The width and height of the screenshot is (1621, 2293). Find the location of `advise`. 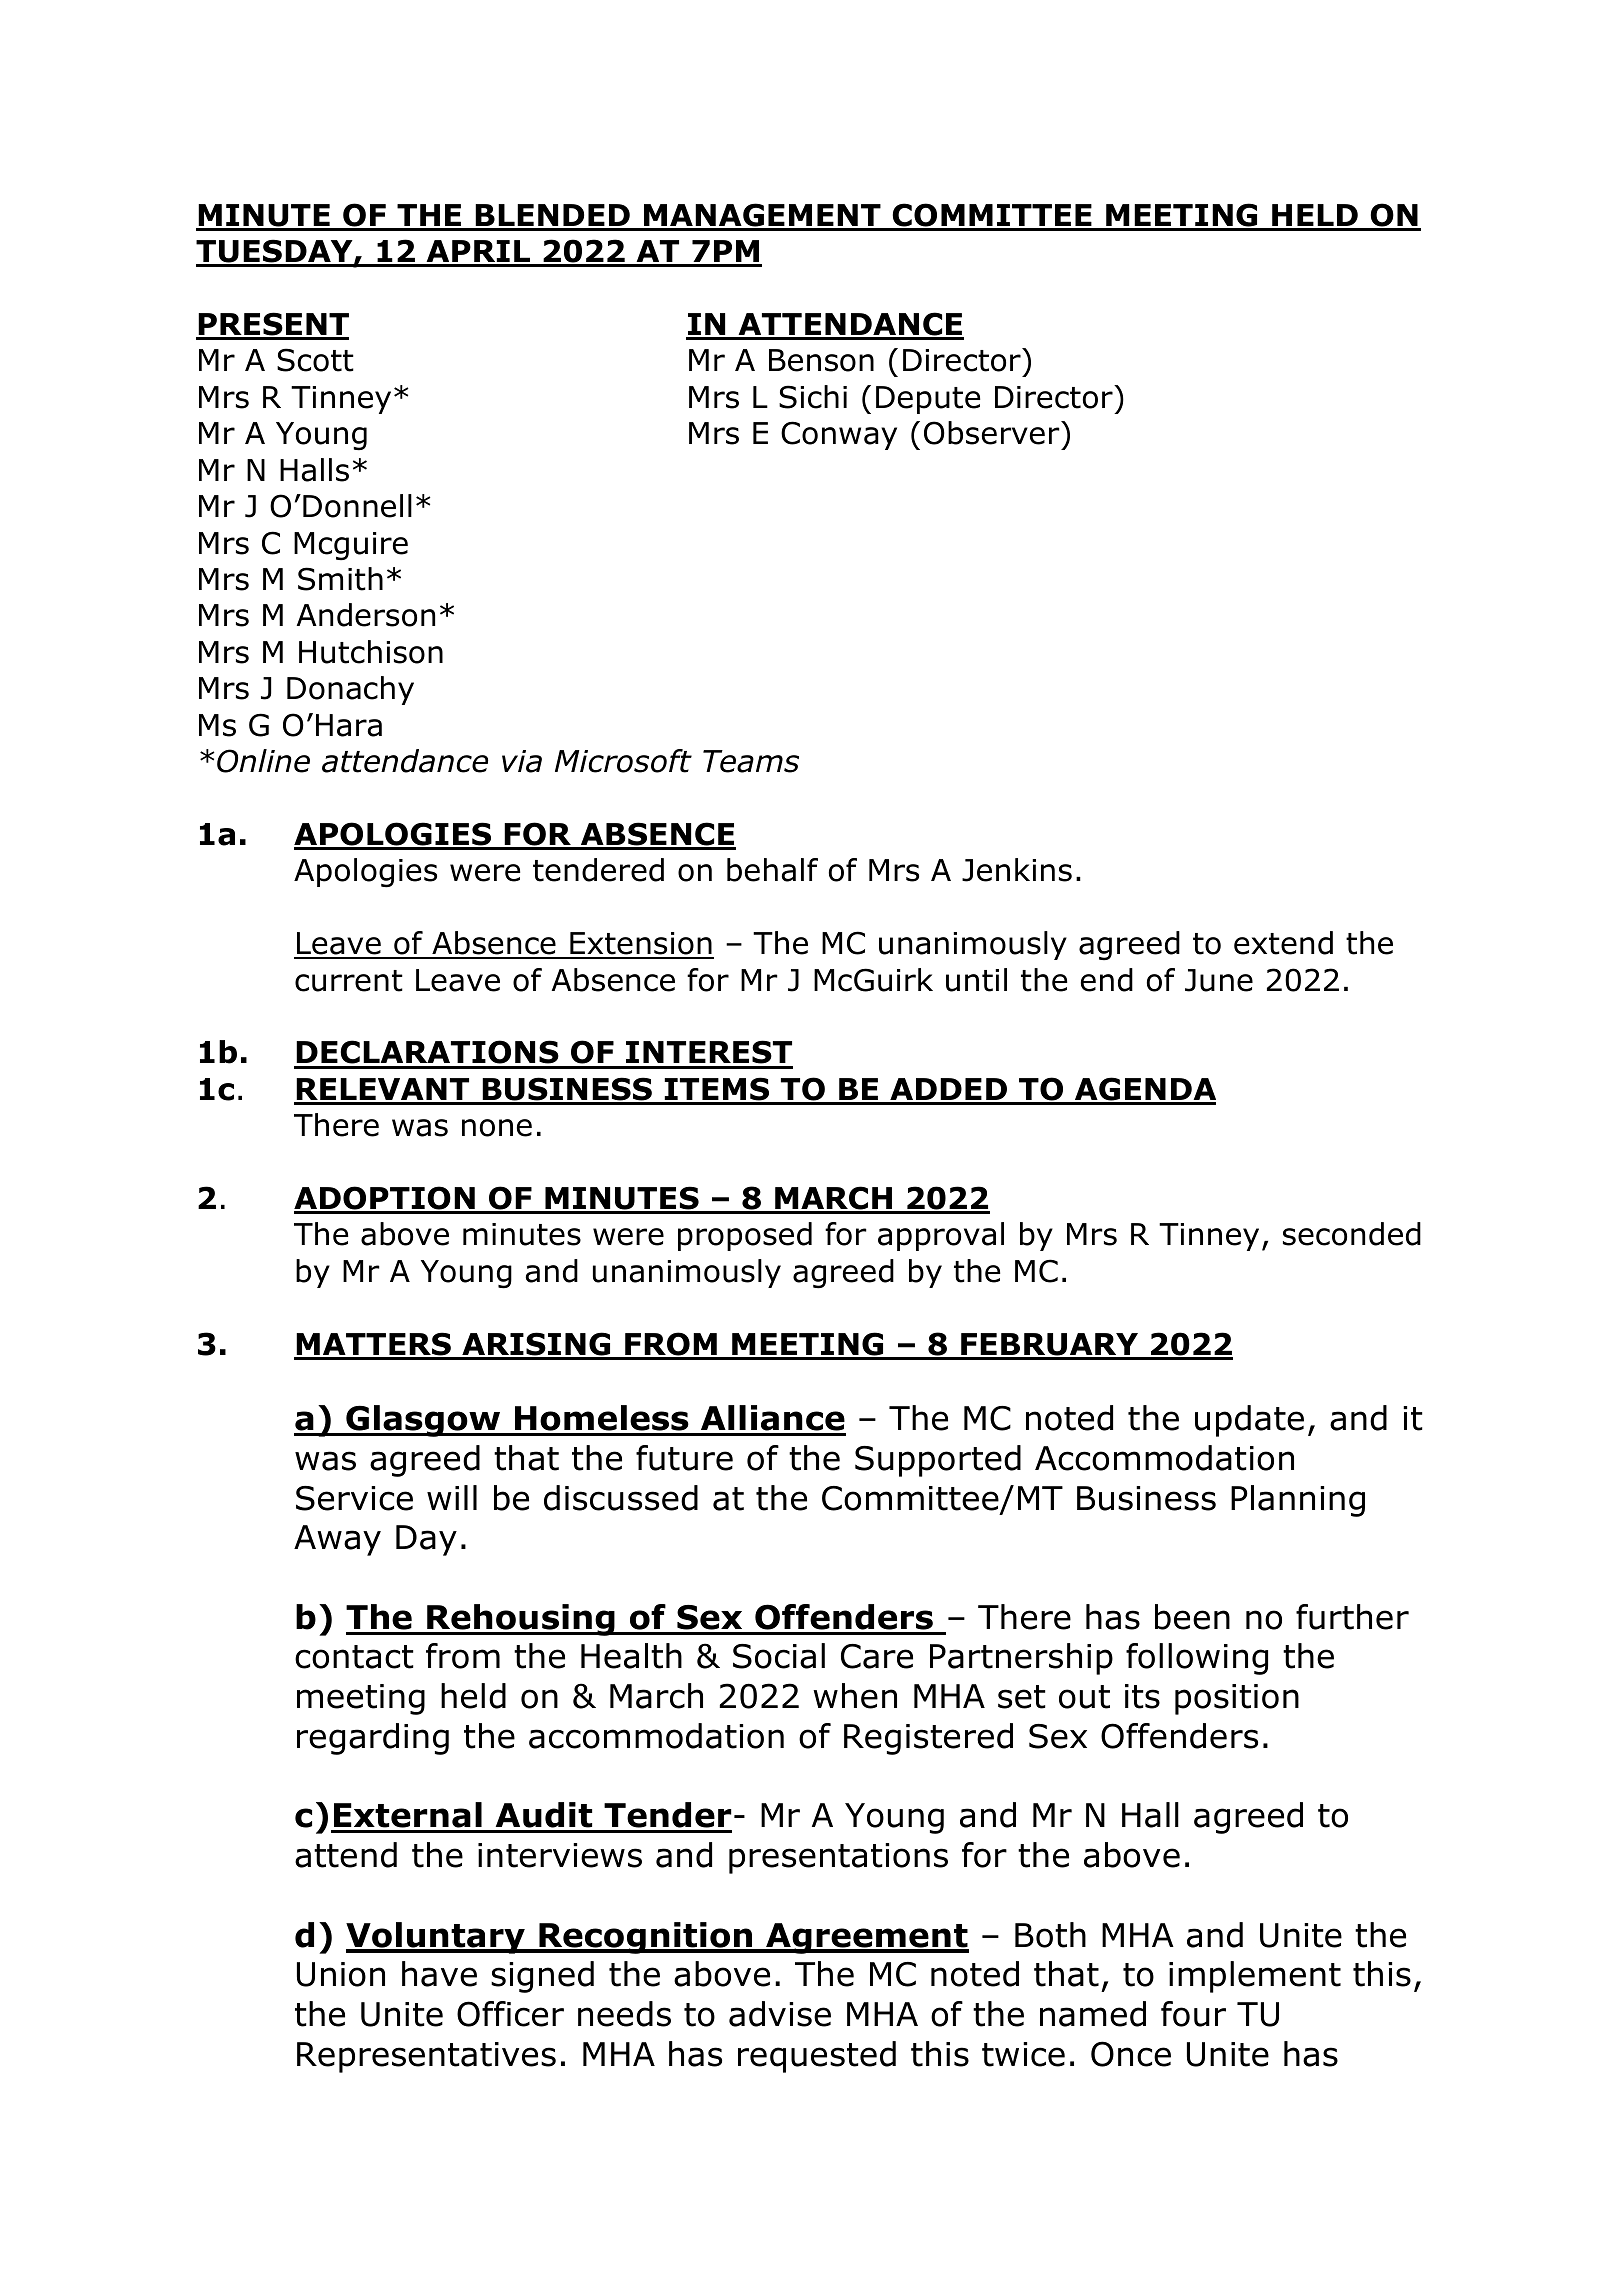

advise is located at coordinates (780, 2014).
